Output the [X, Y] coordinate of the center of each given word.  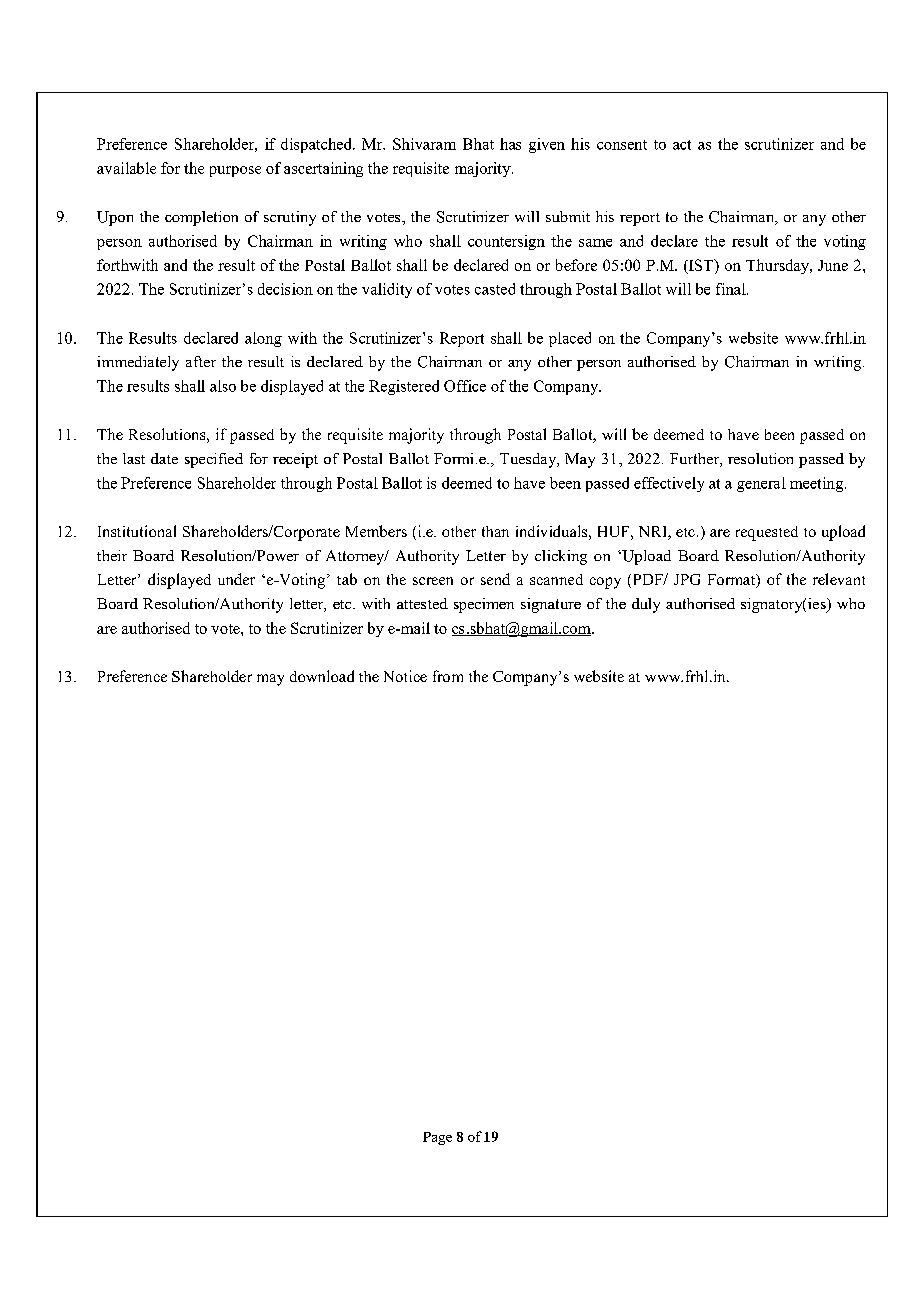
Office [465, 386]
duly [646, 605]
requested [767, 533]
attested [422, 603]
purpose [235, 171]
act [682, 145]
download [322, 676]
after [201, 361]
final [732, 289]
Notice [405, 676]
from [448, 676]
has [510, 144]
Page [437, 1138]
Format [733, 581]
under [236, 579]
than [495, 531]
